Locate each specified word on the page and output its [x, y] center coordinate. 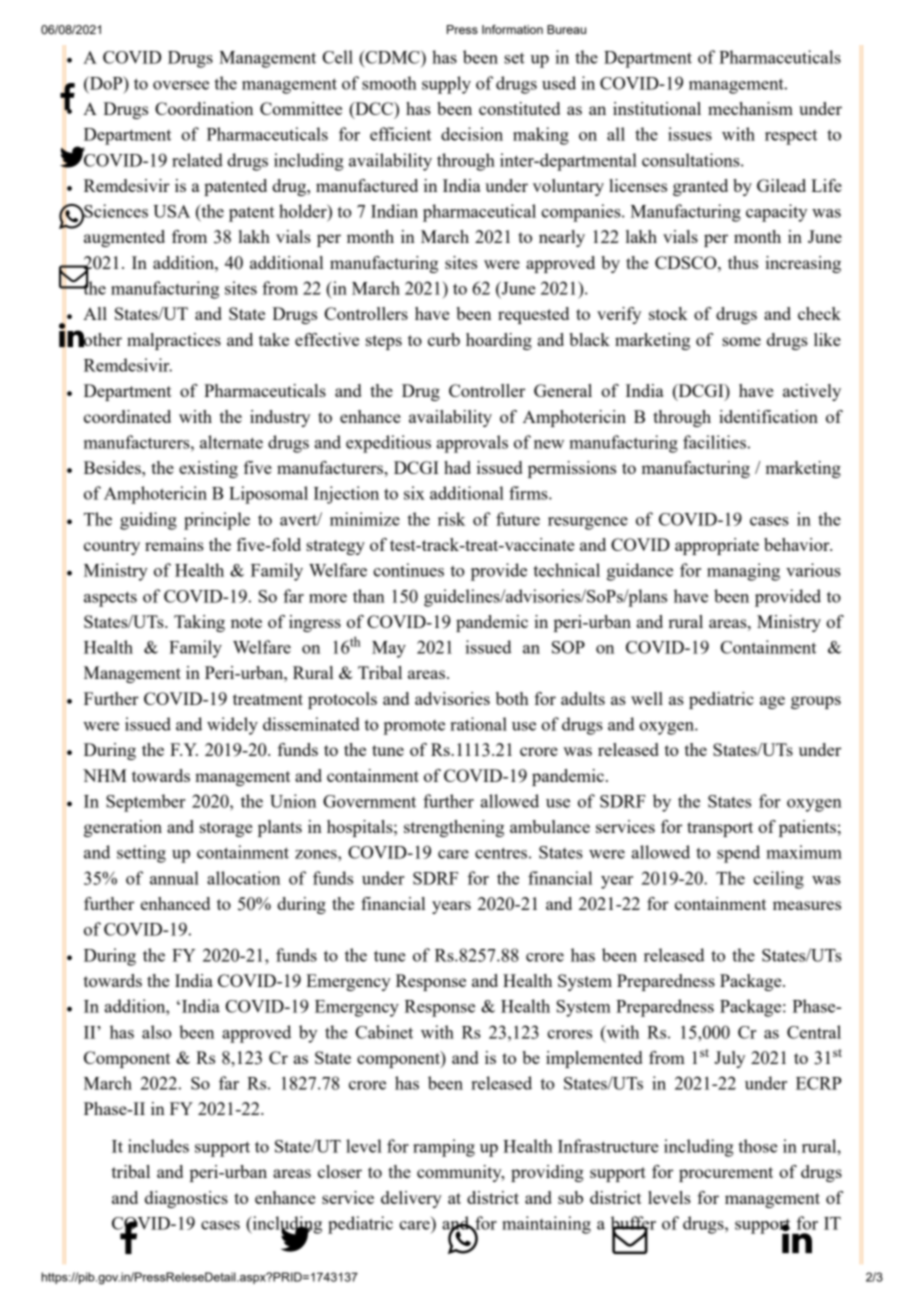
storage [226, 829]
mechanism [750, 108]
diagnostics [186, 1199]
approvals [472, 444]
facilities [714, 442]
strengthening [454, 828]
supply [446, 85]
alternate [231, 442]
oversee [181, 85]
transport [720, 829]
